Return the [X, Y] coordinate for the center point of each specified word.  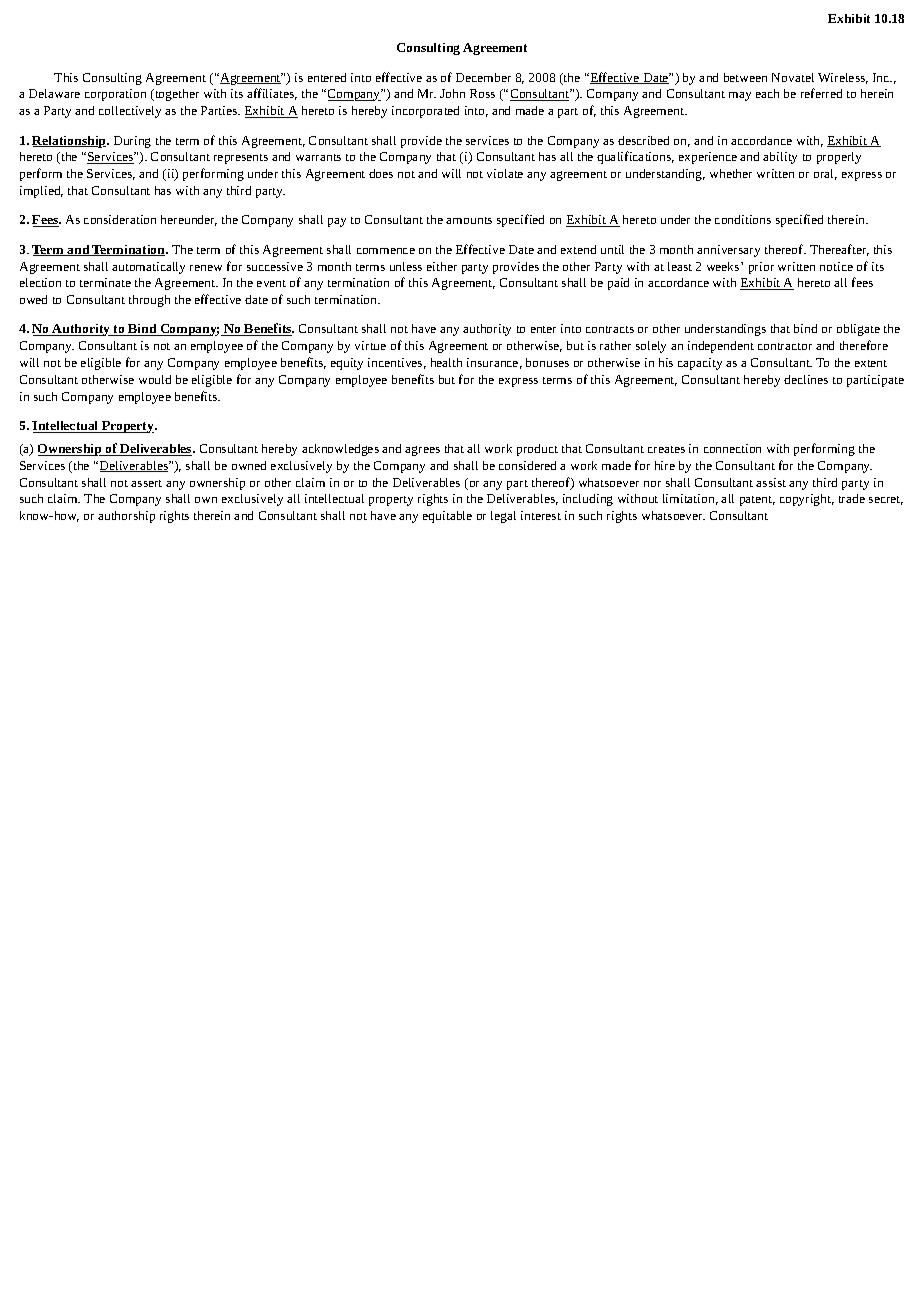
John [452, 93]
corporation [115, 95]
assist [771, 482]
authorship [126, 517]
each [767, 93]
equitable [447, 517]
